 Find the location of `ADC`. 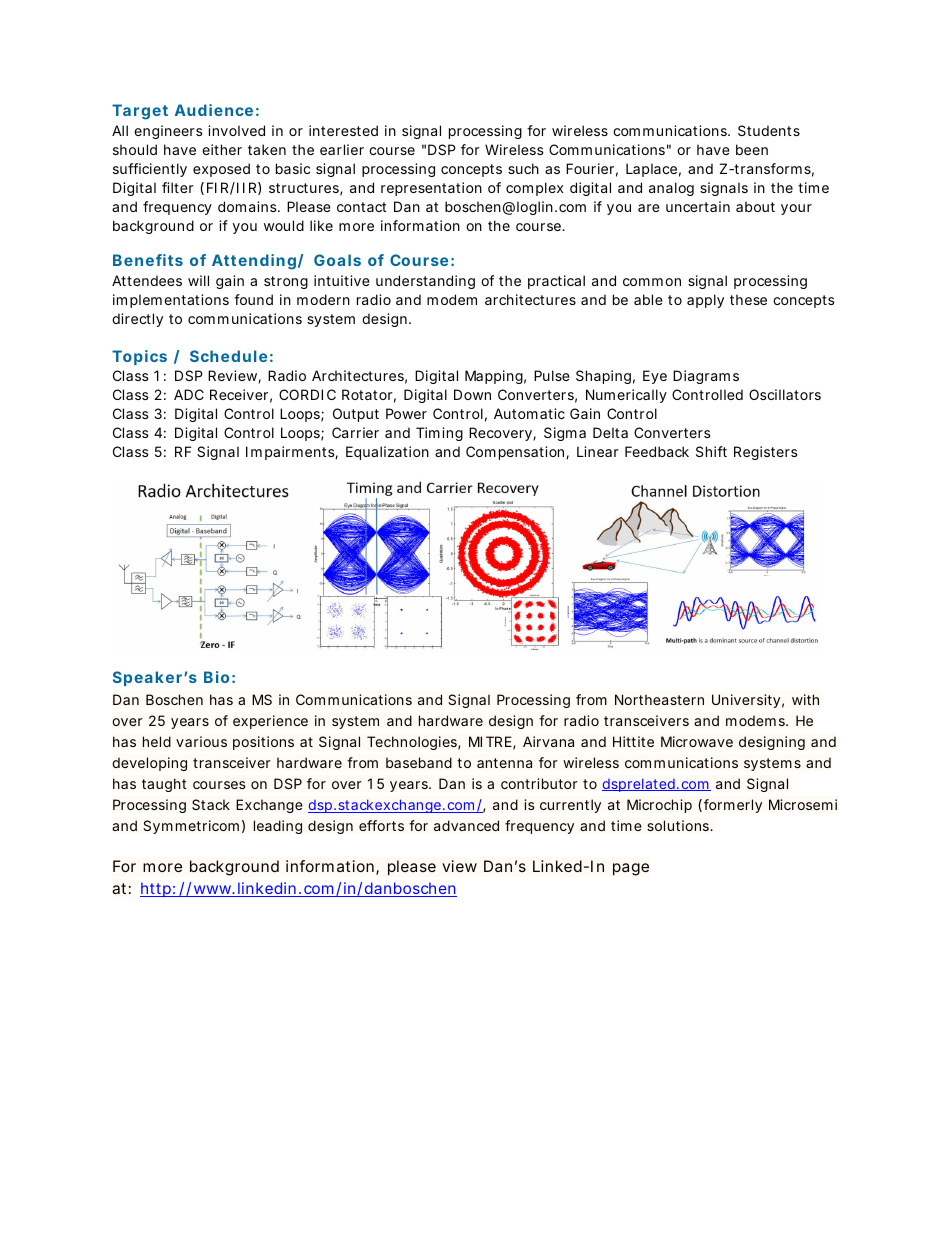

ADC is located at coordinates (189, 394).
